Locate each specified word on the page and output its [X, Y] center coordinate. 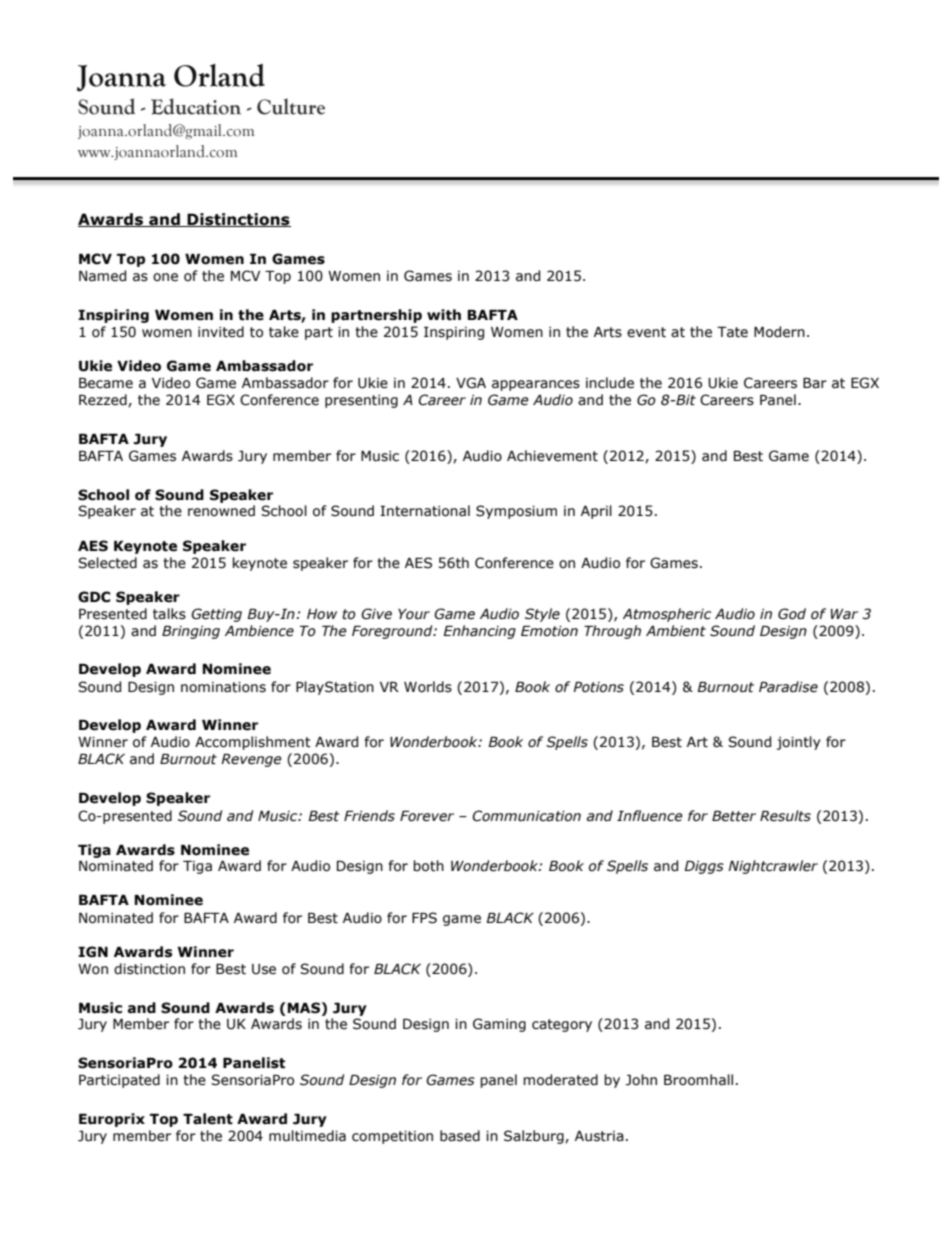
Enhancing [479, 632]
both [428, 866]
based [460, 1136]
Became [106, 383]
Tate [732, 332]
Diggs [704, 867]
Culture [291, 106]
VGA [471, 383]
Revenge [251, 760]
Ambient [676, 631]
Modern [779, 332]
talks [169, 614]
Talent [208, 1119]
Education [196, 106]
